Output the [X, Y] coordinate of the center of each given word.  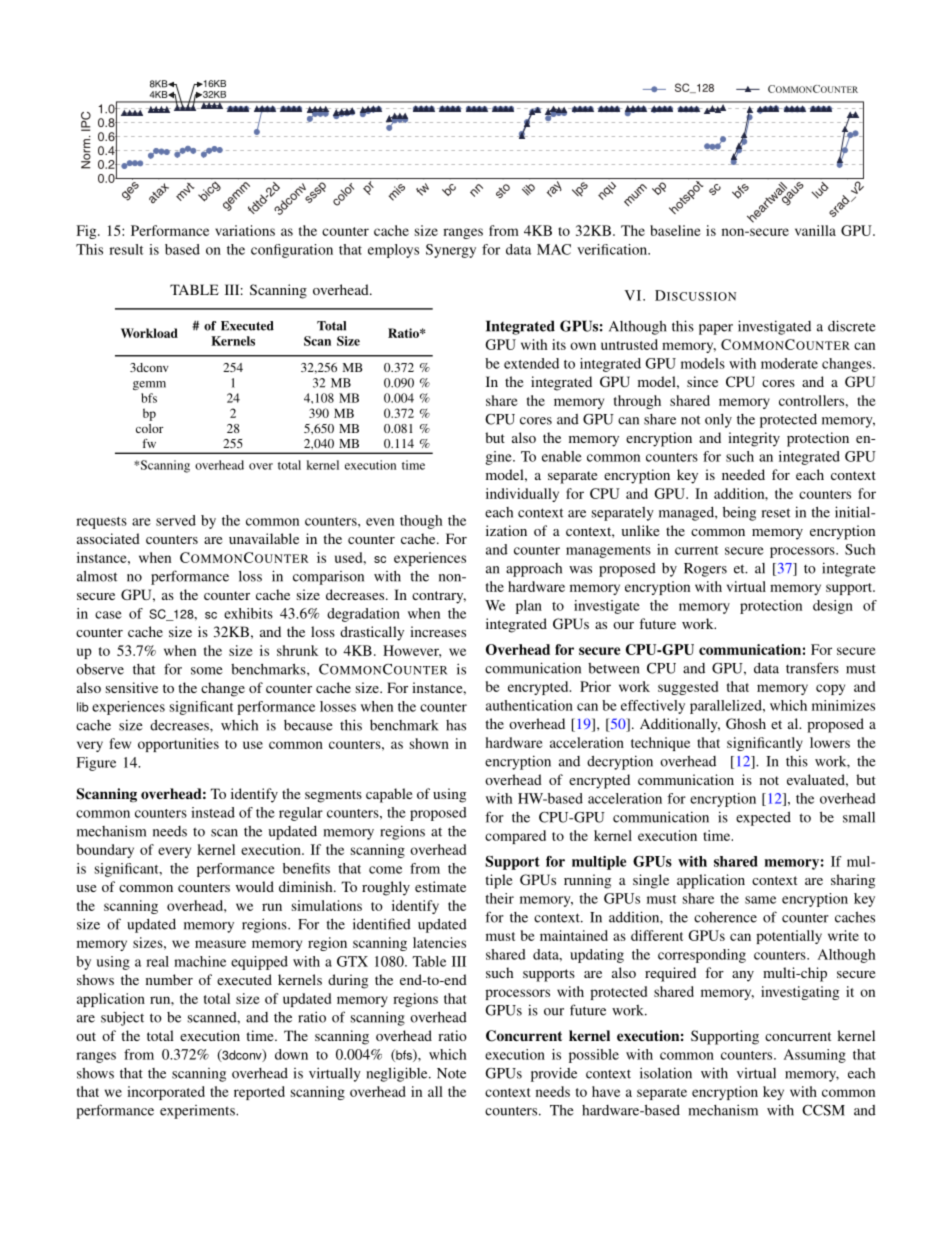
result [126, 249]
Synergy [451, 251]
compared [515, 837]
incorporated [166, 1093]
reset [776, 513]
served [176, 520]
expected [763, 819]
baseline [675, 230]
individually [522, 495]
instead [213, 812]
